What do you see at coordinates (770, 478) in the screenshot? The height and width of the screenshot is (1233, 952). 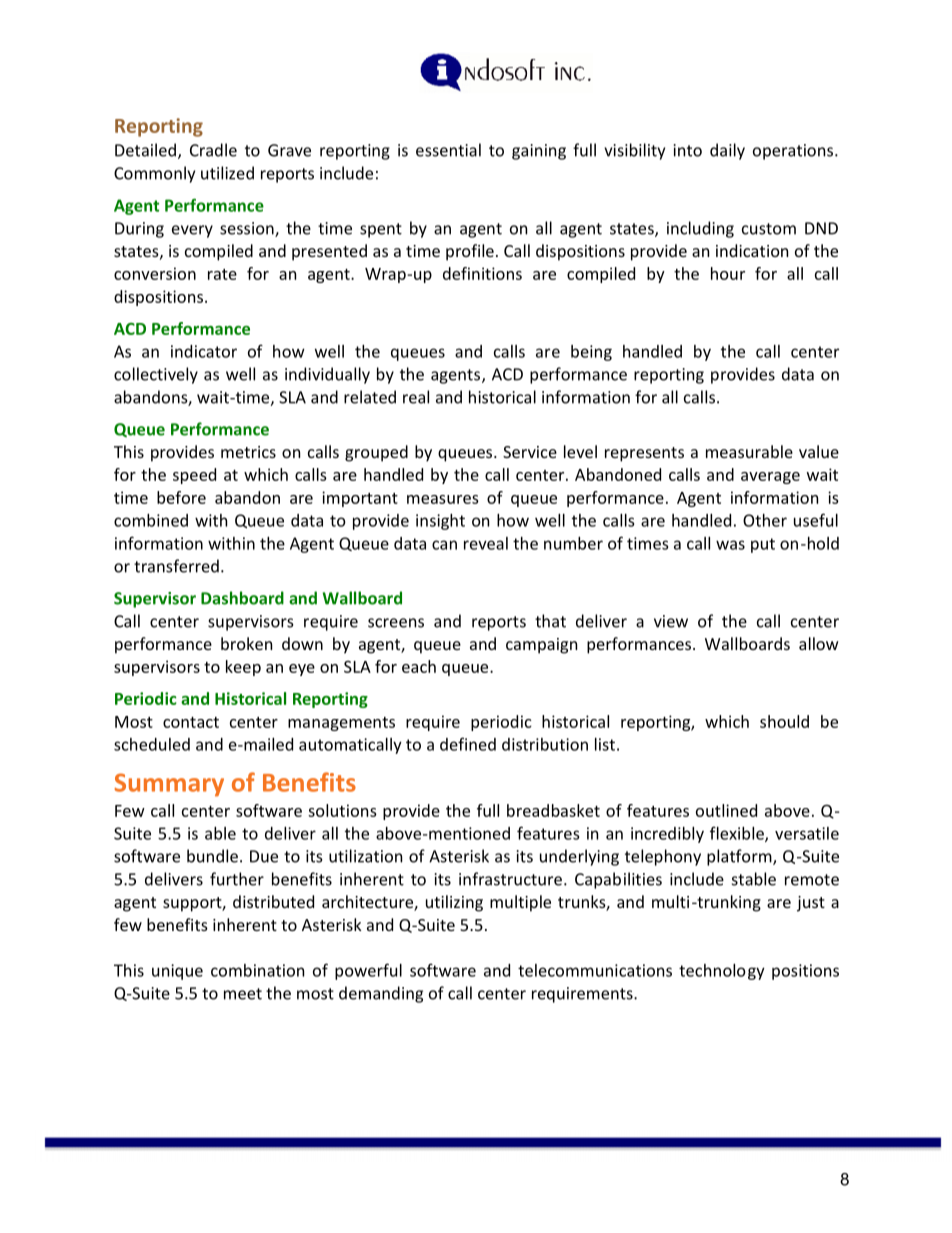 I see `average` at bounding box center [770, 478].
